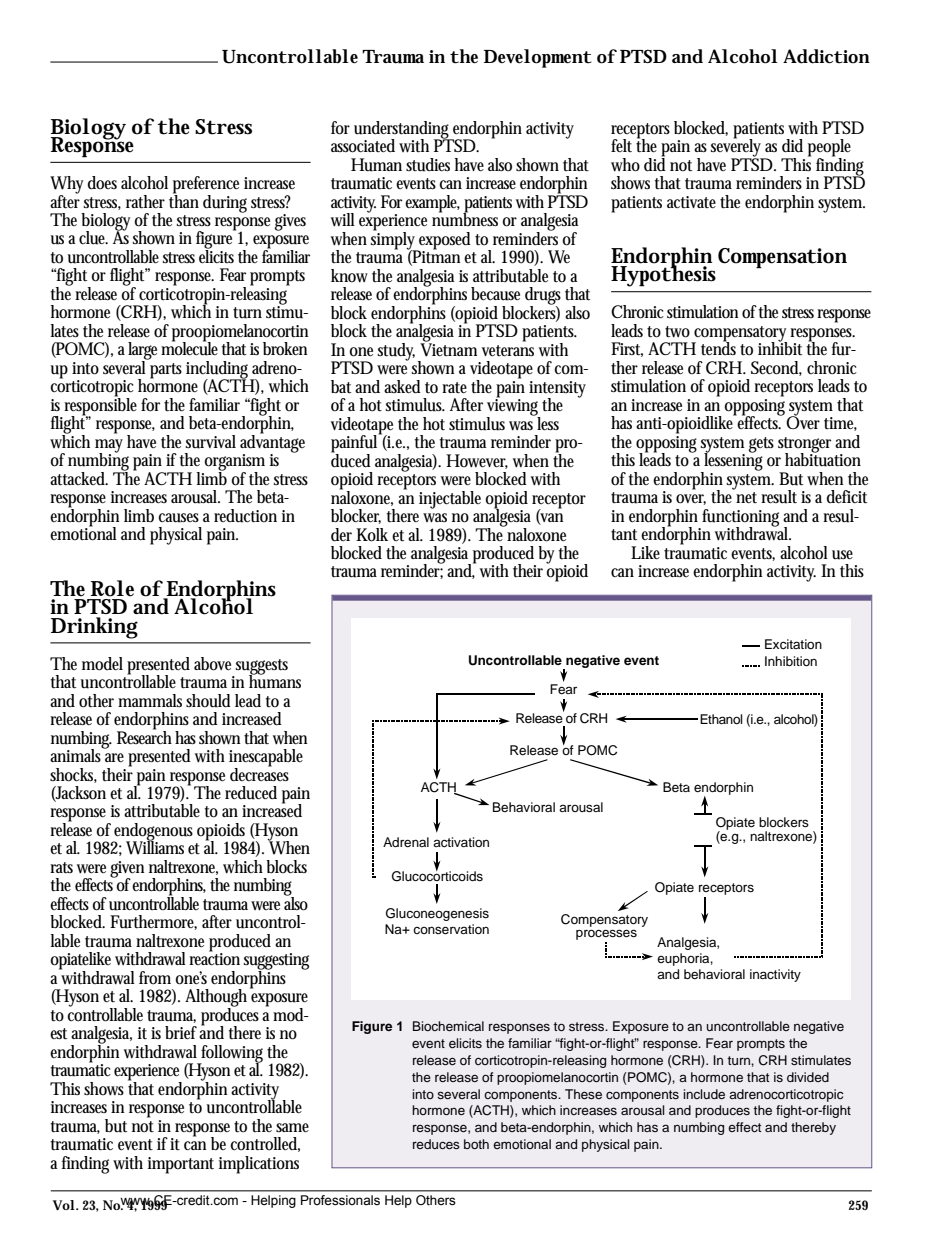 The width and height of the page is (952, 1240). I want to click on Drinking, so click(94, 628).
